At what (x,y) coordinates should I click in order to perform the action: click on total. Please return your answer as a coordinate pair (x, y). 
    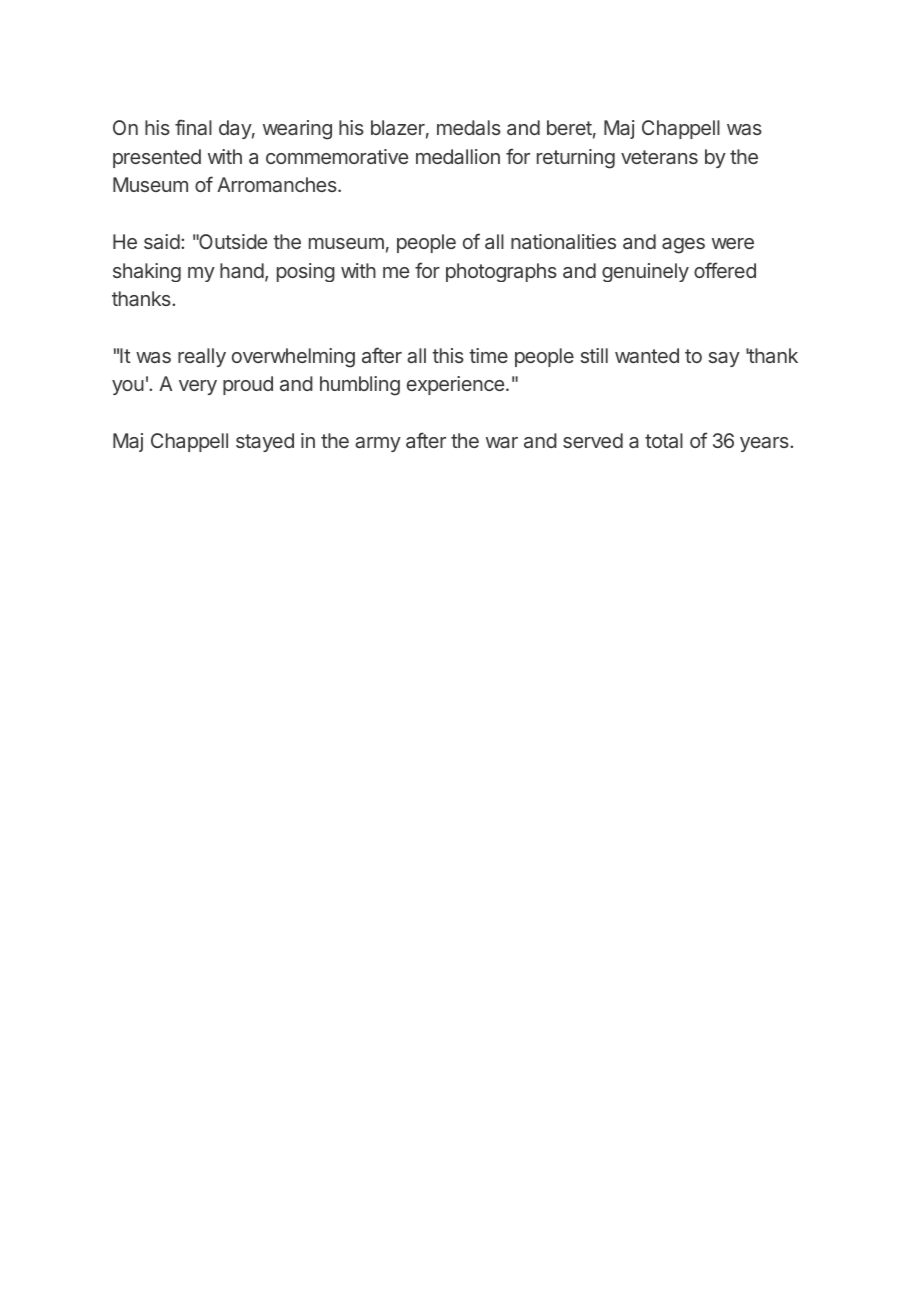
    Looking at the image, I should click on (664, 440).
